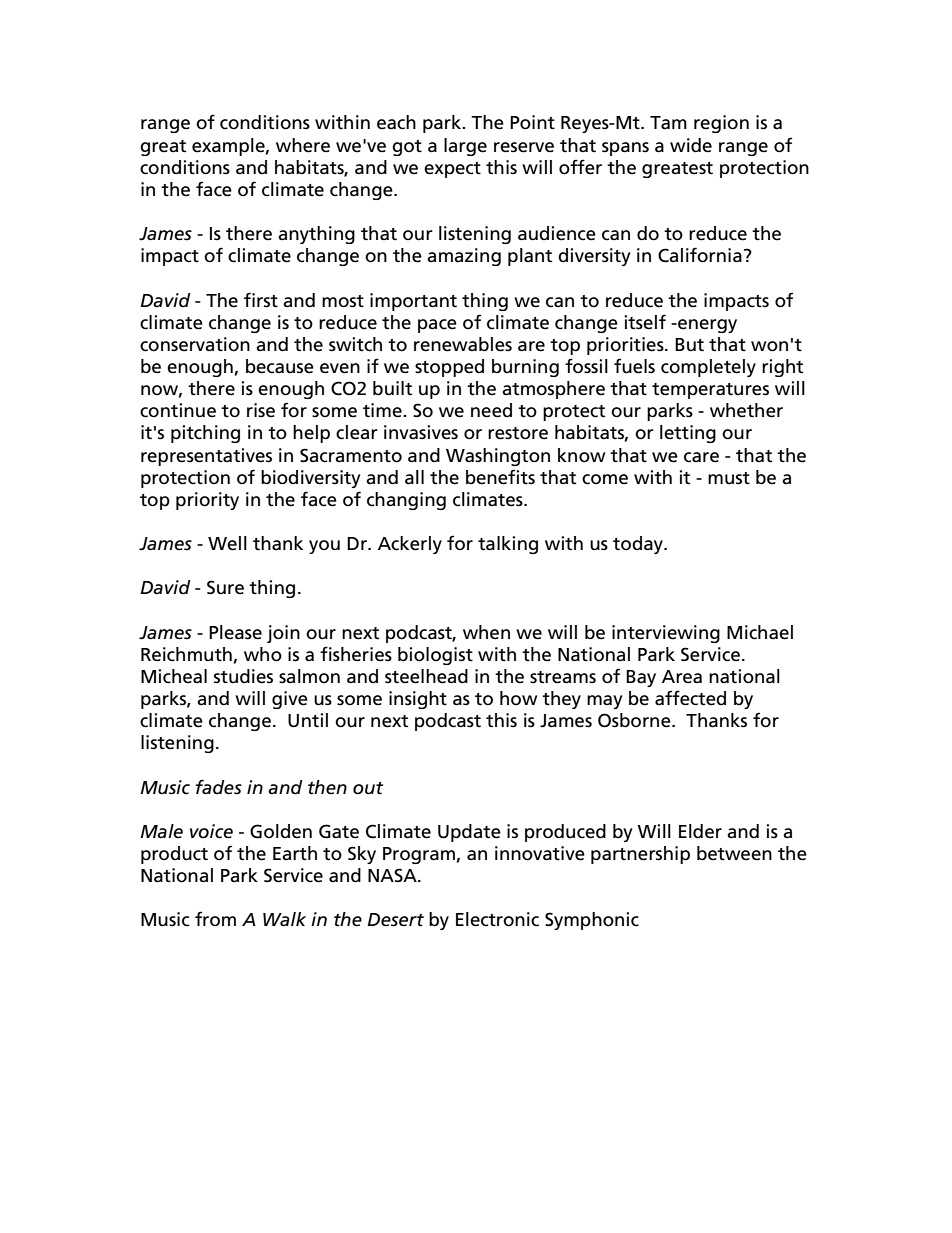 The width and height of the screenshot is (952, 1233). What do you see at coordinates (729, 478) in the screenshot?
I see `must` at bounding box center [729, 478].
